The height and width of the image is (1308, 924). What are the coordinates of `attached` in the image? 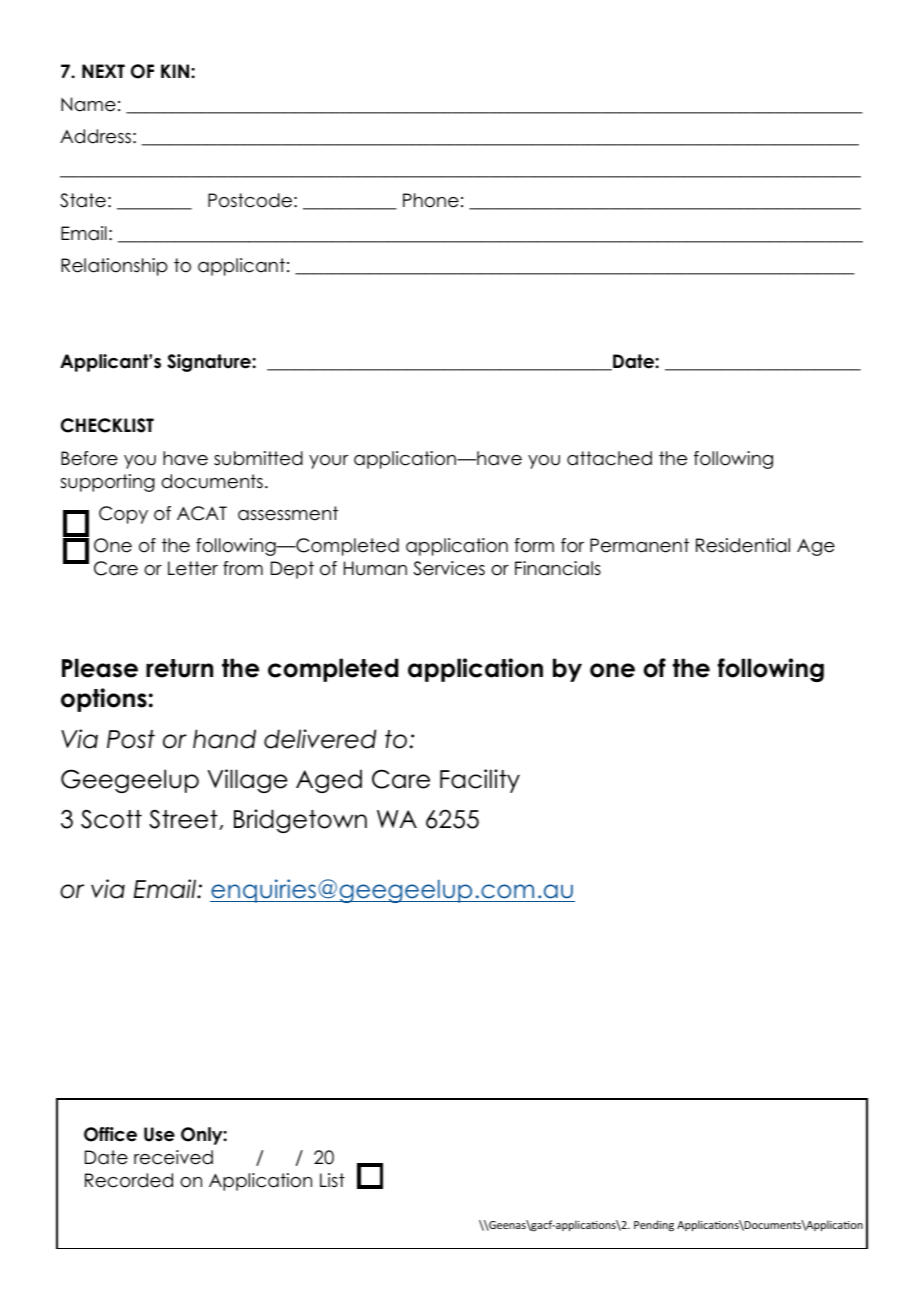 It's located at (609, 458).
